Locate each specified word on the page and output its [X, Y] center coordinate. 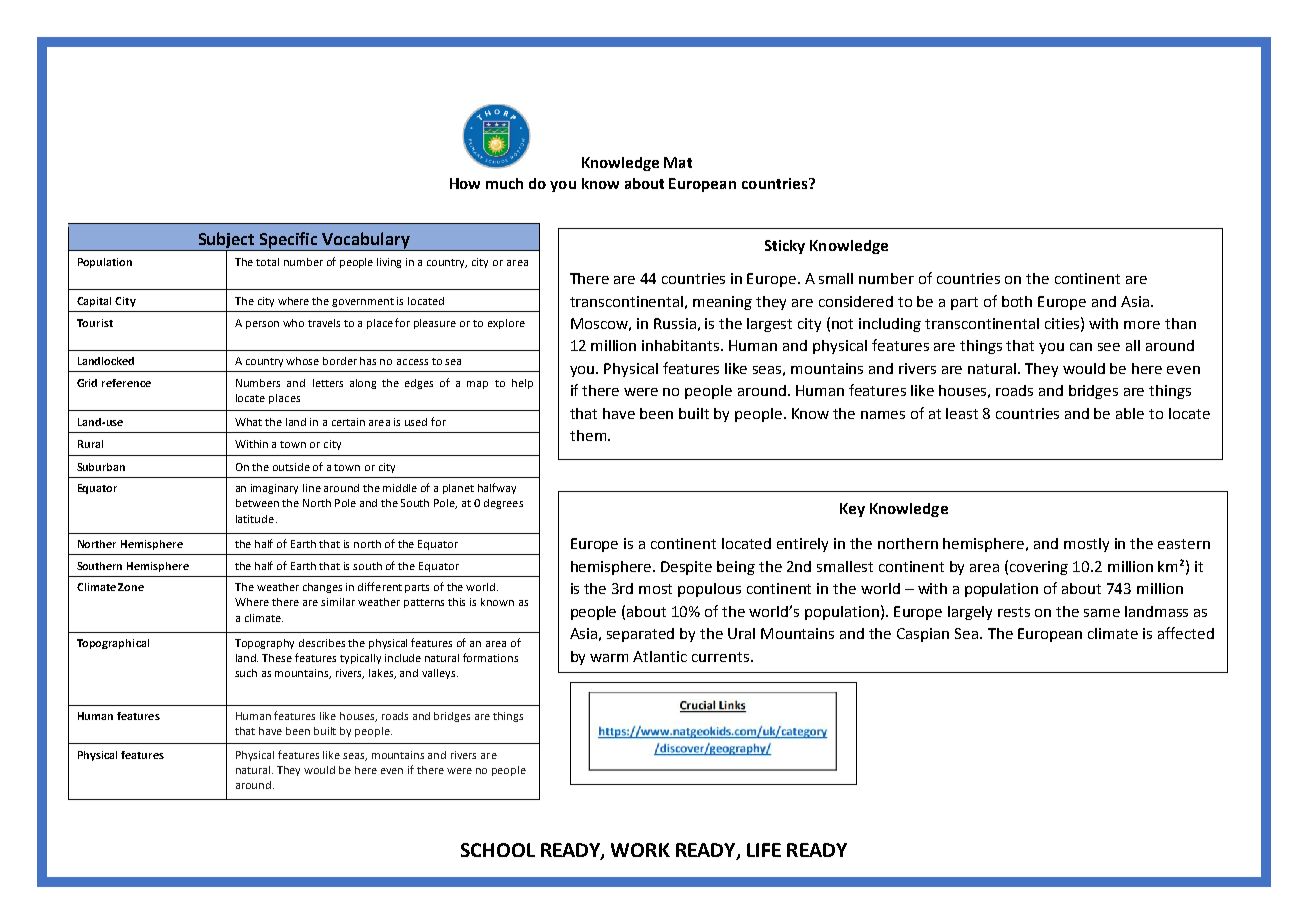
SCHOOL [498, 850]
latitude [255, 519]
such [246, 673]
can [1081, 347]
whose [302, 361]
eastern [1184, 544]
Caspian [923, 635]
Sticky [785, 247]
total [267, 262]
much [504, 183]
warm [609, 658]
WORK [640, 850]
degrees [503, 504]
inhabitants [682, 345]
